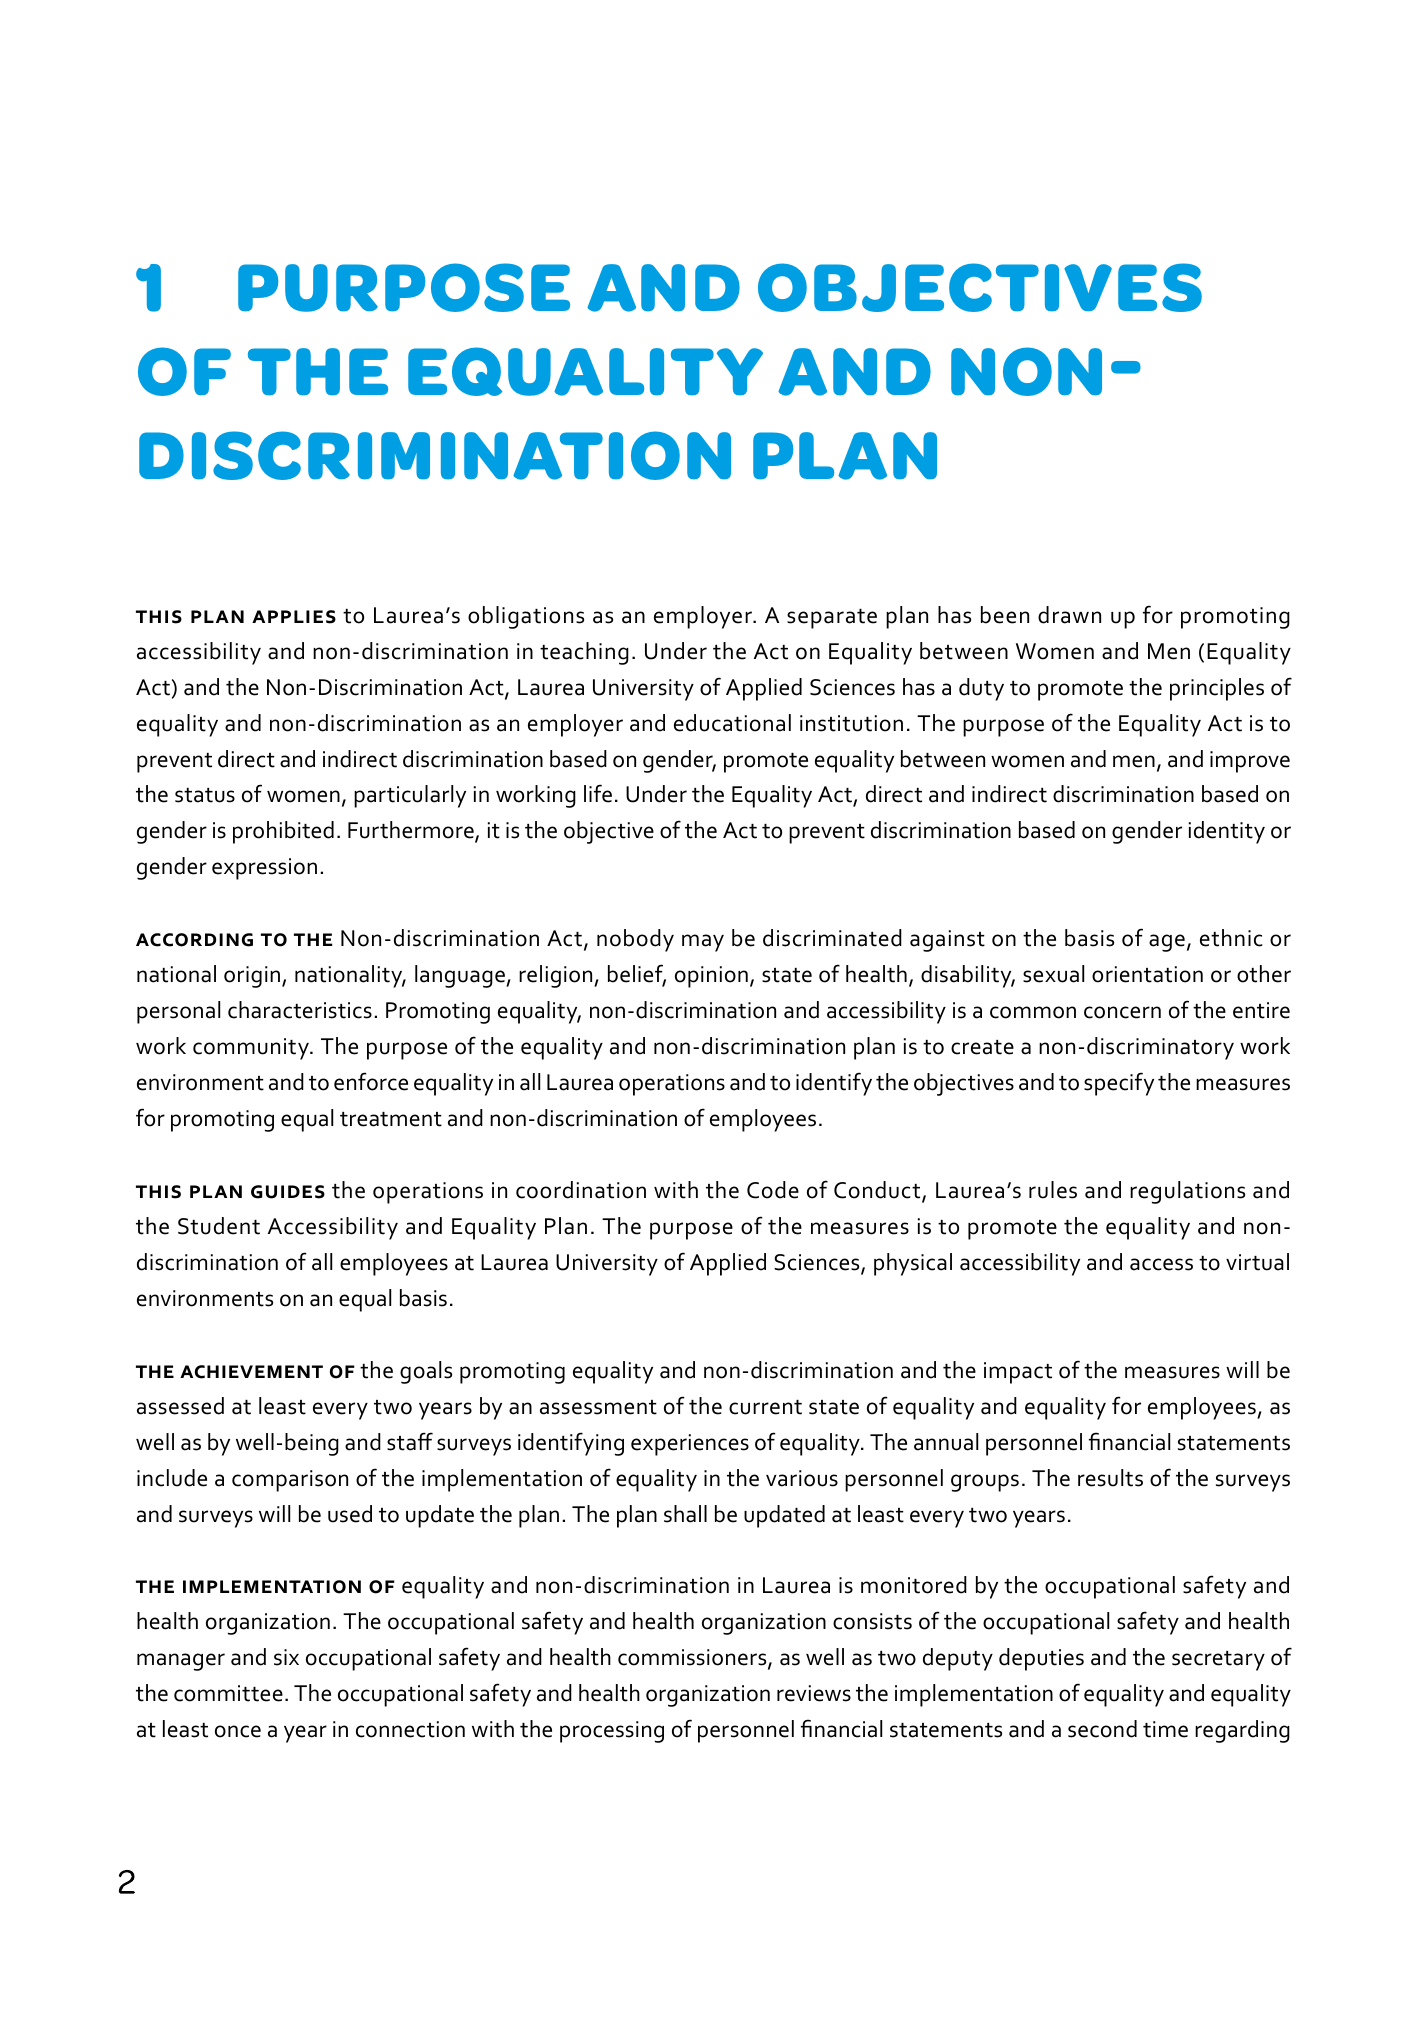 The width and height of the document is (1427, 2018). Describe the element at coordinates (1227, 832) in the document. I see `identity` at that location.
